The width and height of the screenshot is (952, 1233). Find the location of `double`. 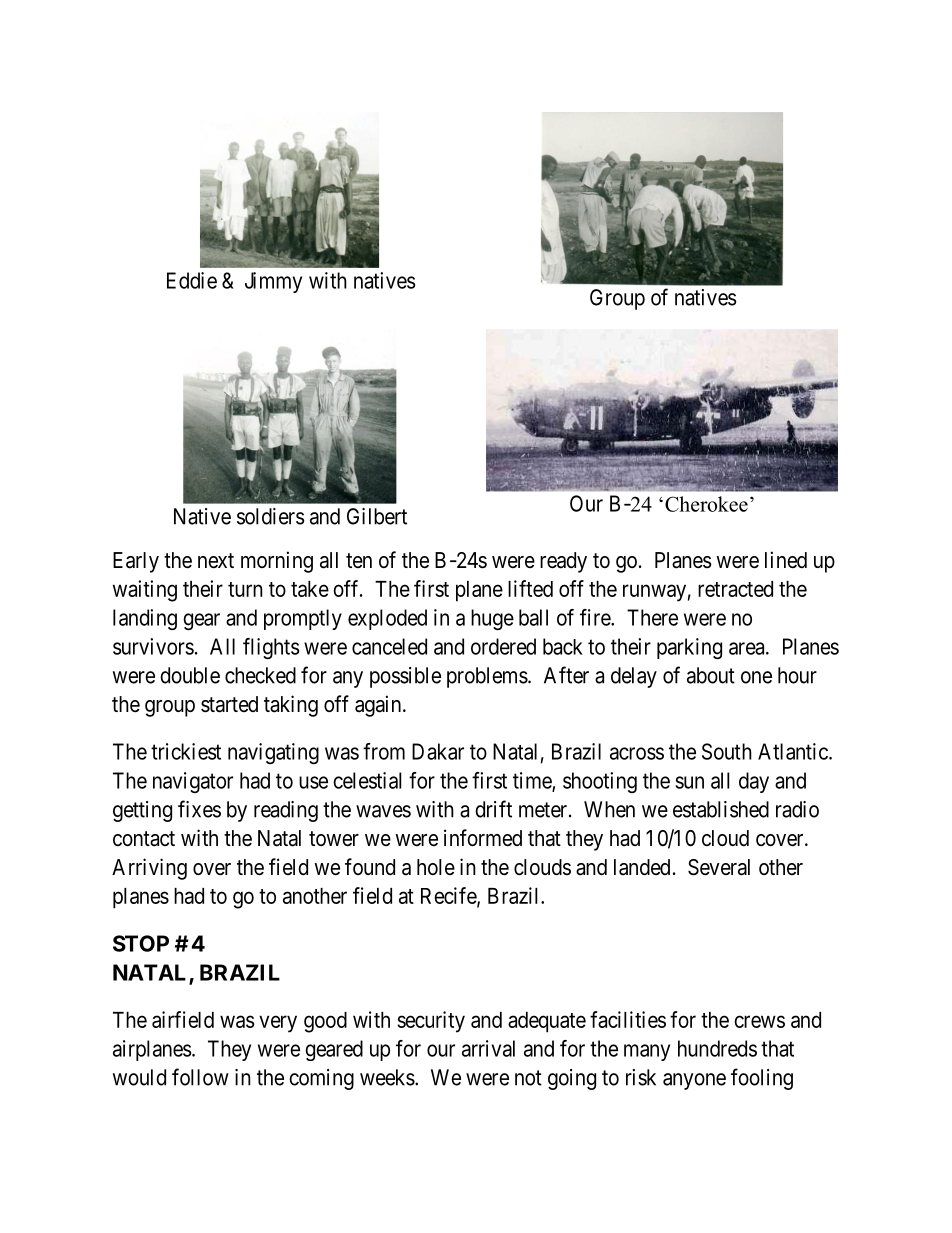

double is located at coordinates (190, 675).
